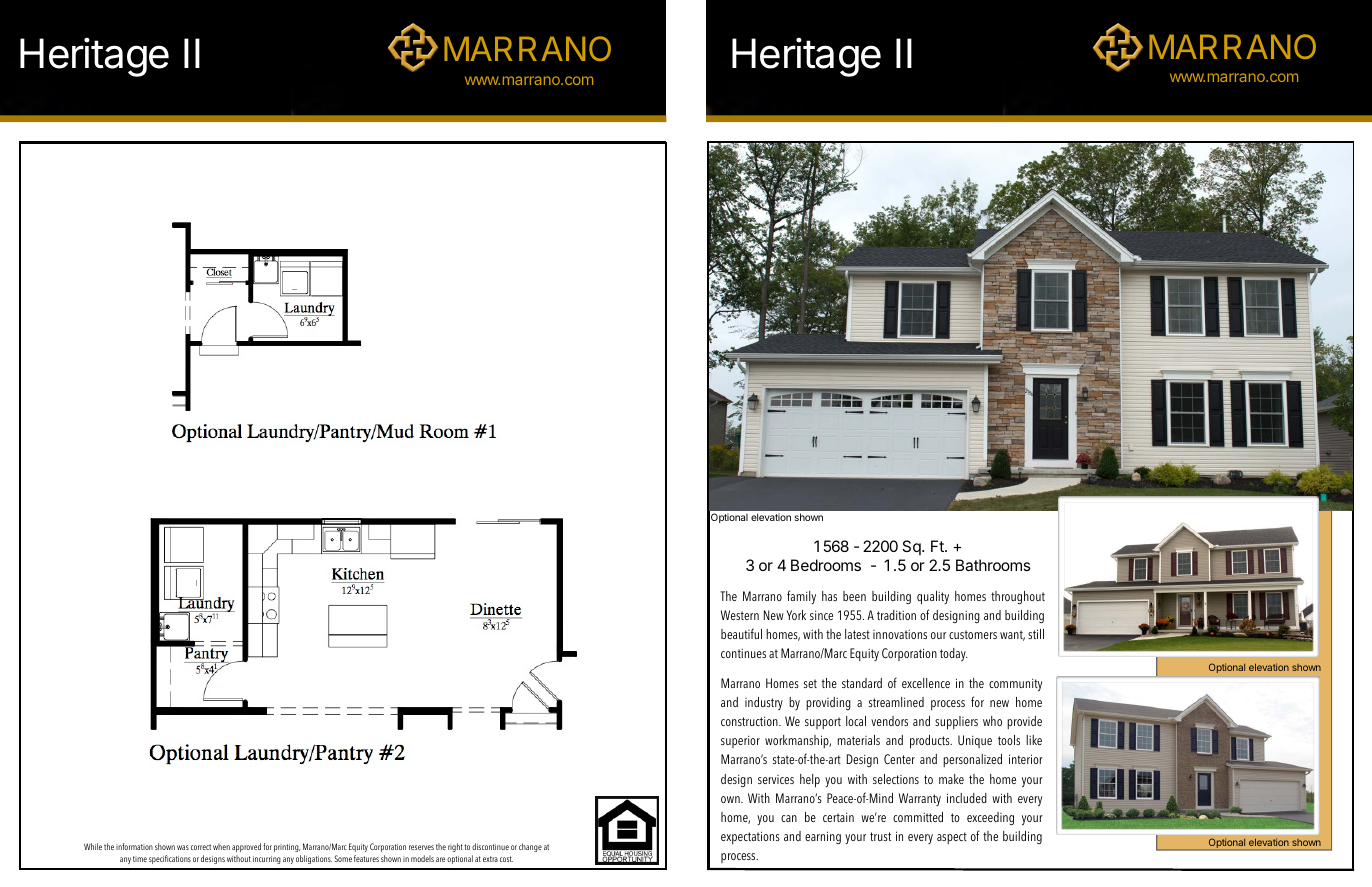  I want to click on Bedrooms, so click(826, 565).
